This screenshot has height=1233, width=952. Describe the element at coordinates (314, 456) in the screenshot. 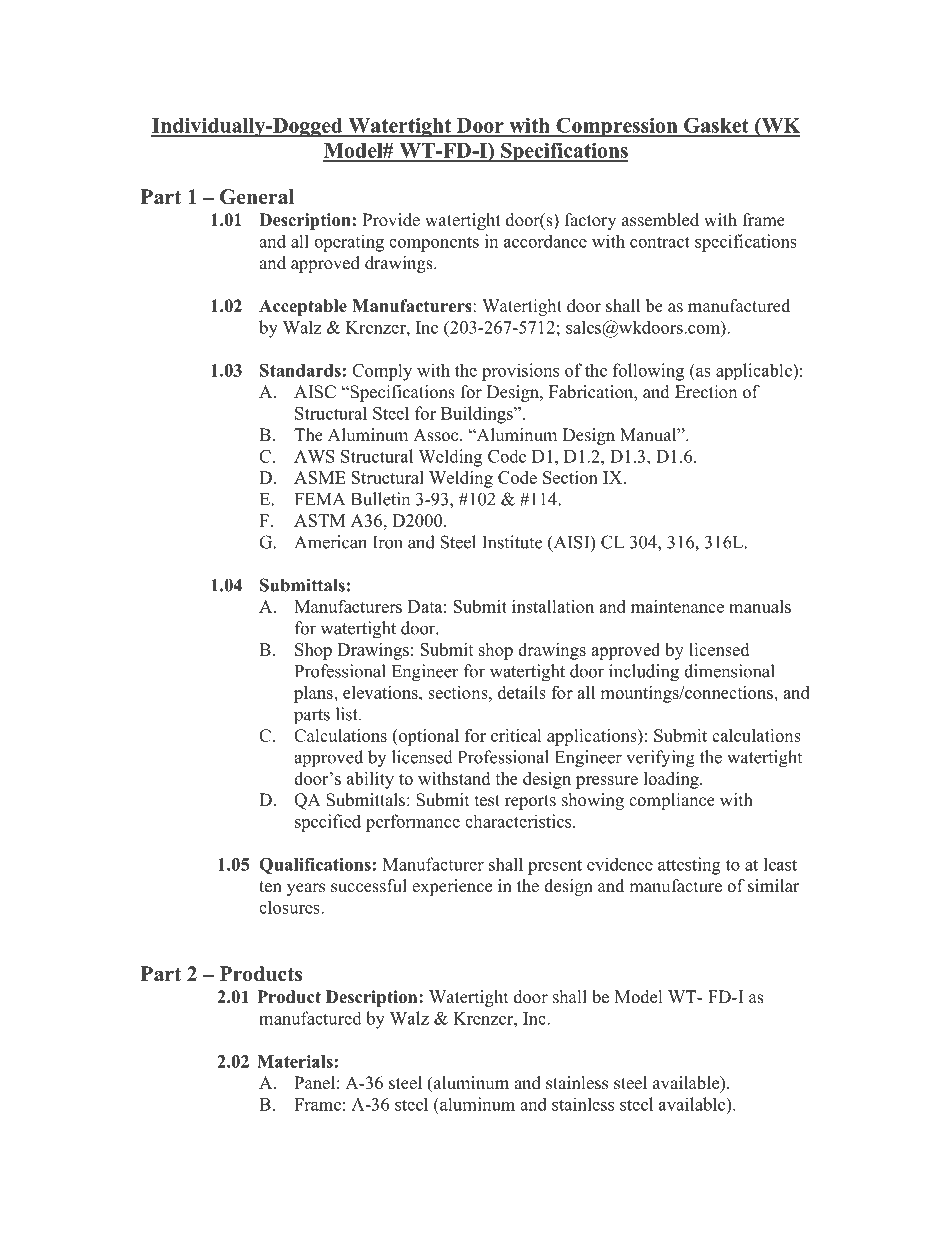

I see `AWS` at that location.
